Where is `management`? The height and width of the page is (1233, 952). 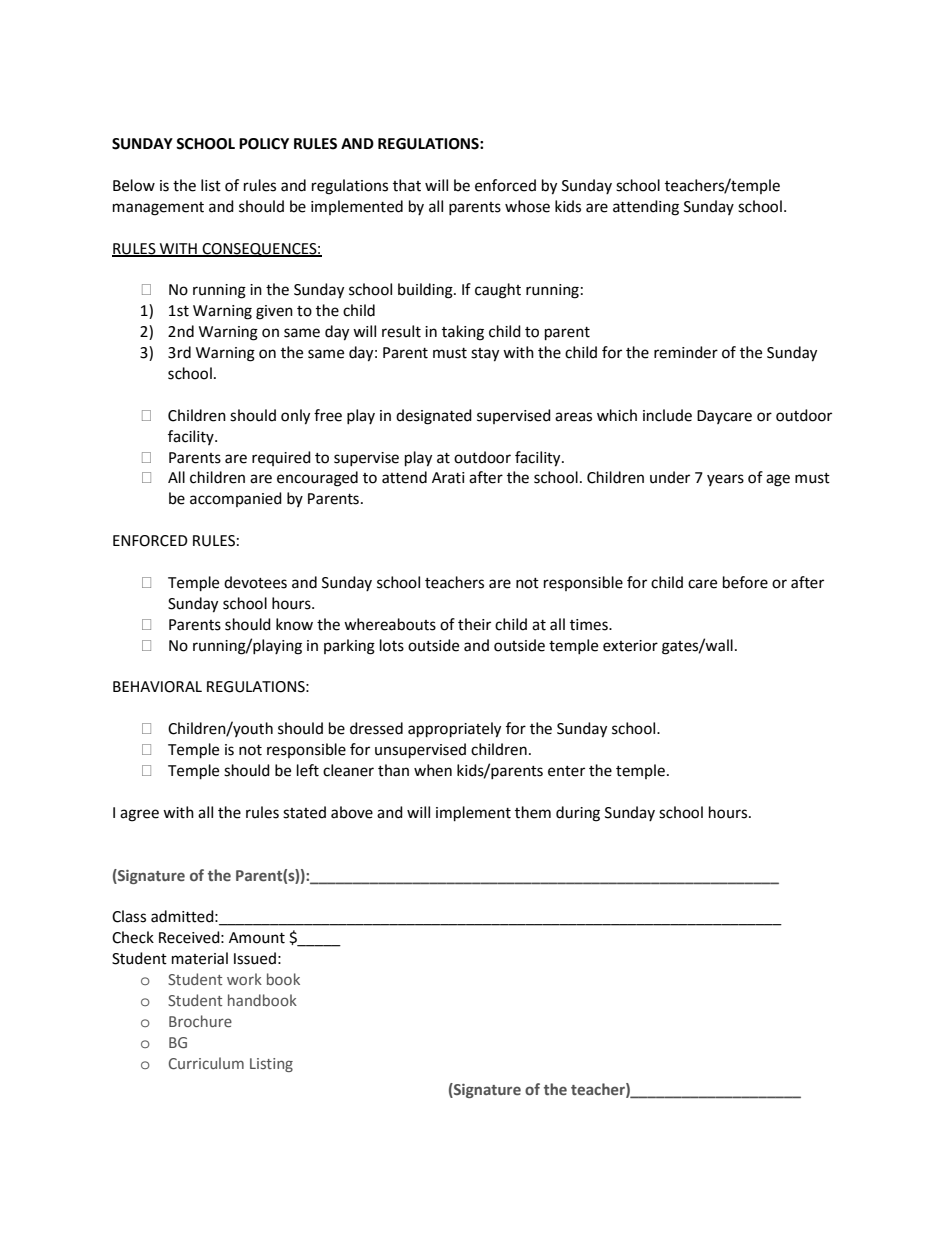
management is located at coordinates (158, 209).
